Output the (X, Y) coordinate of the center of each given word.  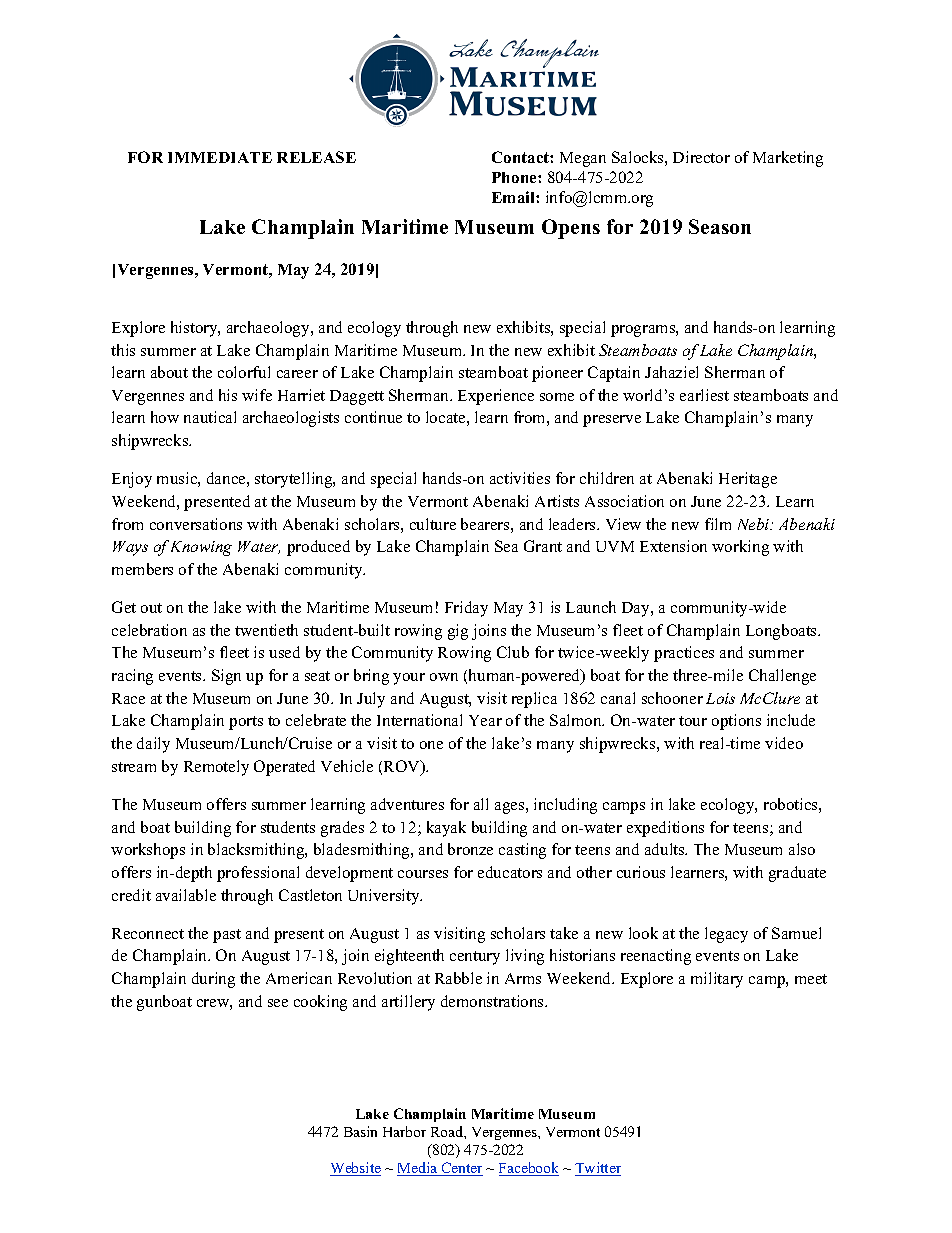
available (186, 895)
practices (684, 654)
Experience (496, 397)
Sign (226, 677)
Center (461, 1169)
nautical (210, 417)
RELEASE (316, 157)
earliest (704, 395)
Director (701, 157)
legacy (726, 935)
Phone (515, 177)
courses (423, 874)
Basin (360, 1131)
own (444, 677)
